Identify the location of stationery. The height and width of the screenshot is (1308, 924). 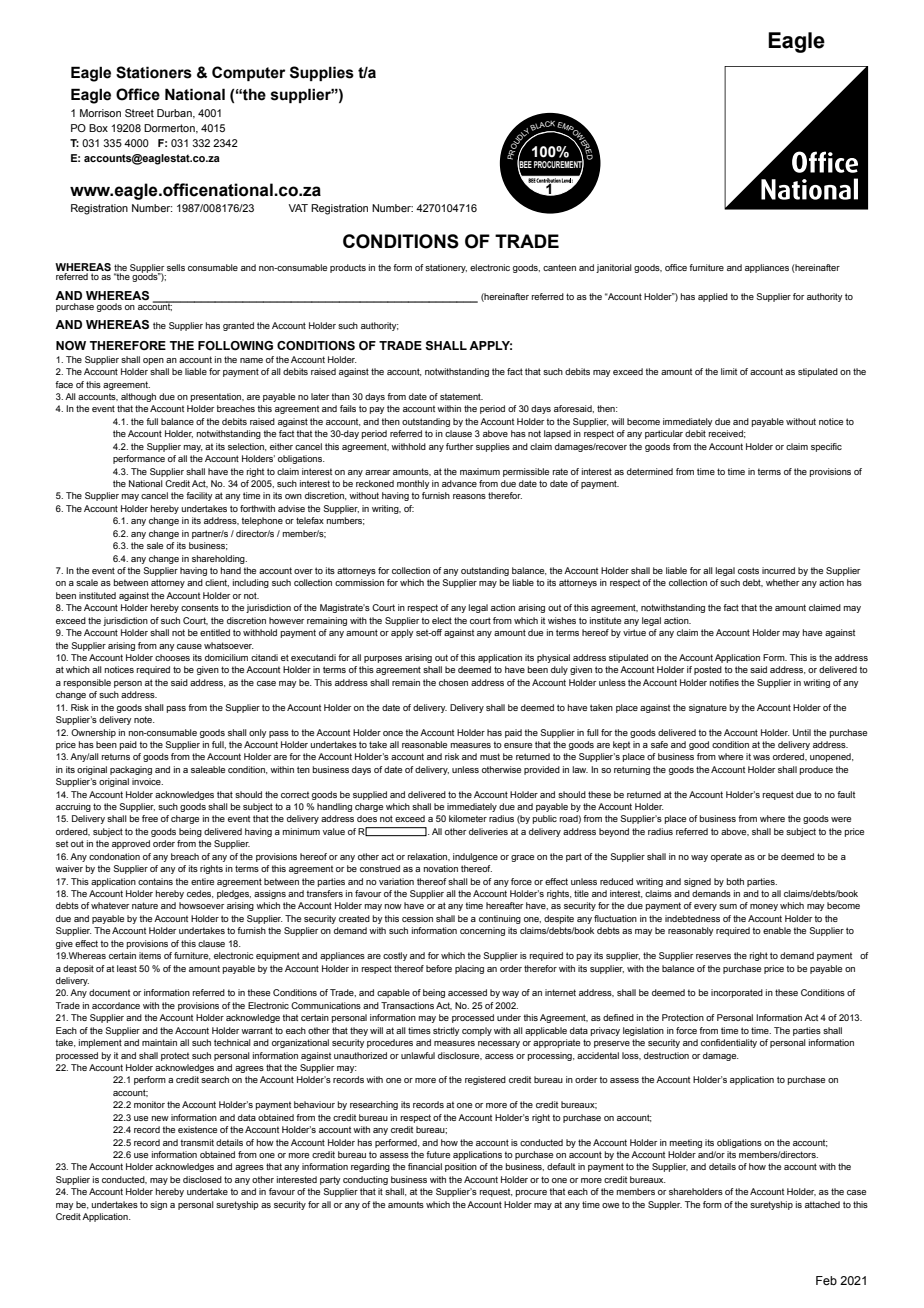
(446, 268).
